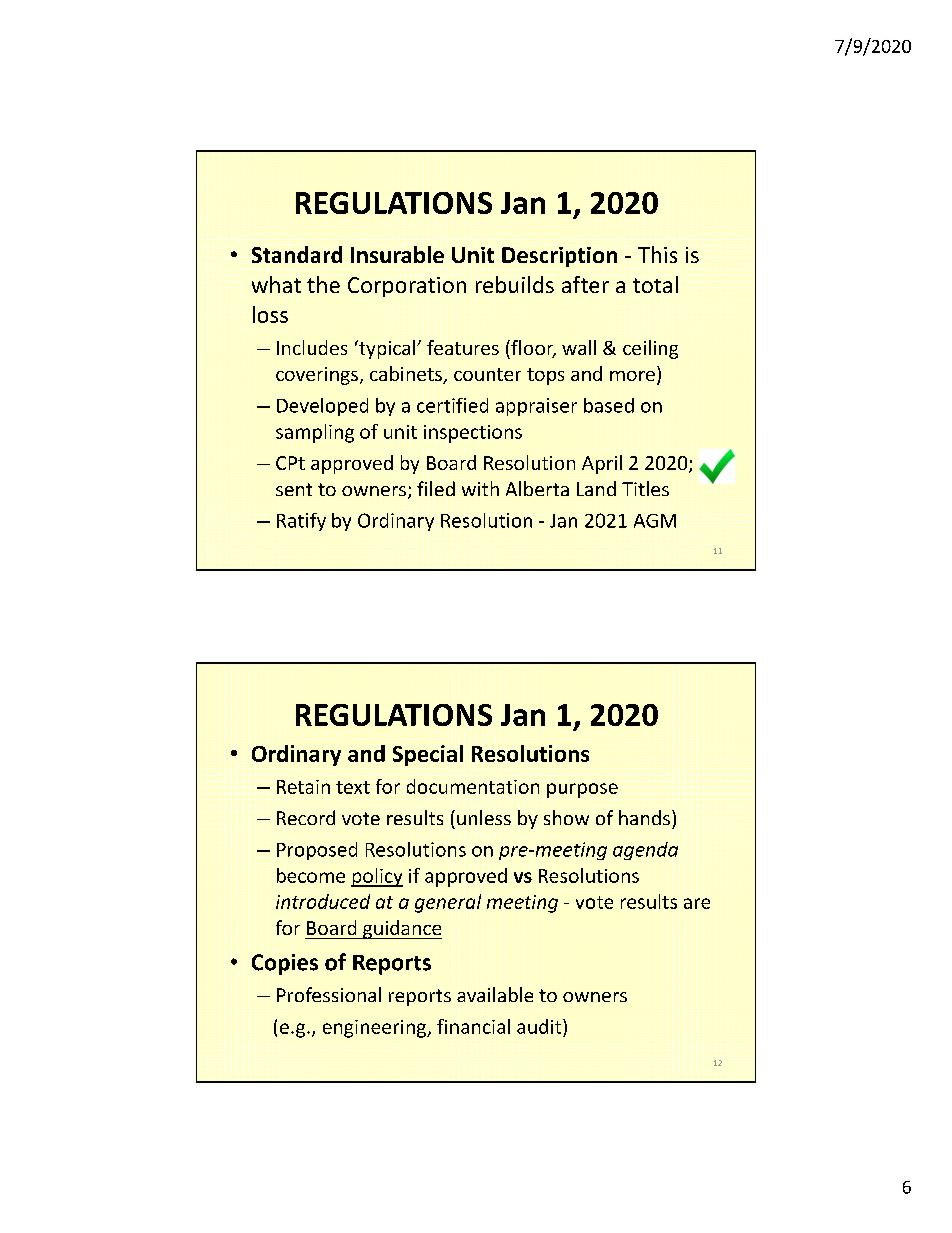 This screenshot has height=1233, width=952. I want to click on Professional, so click(329, 994).
